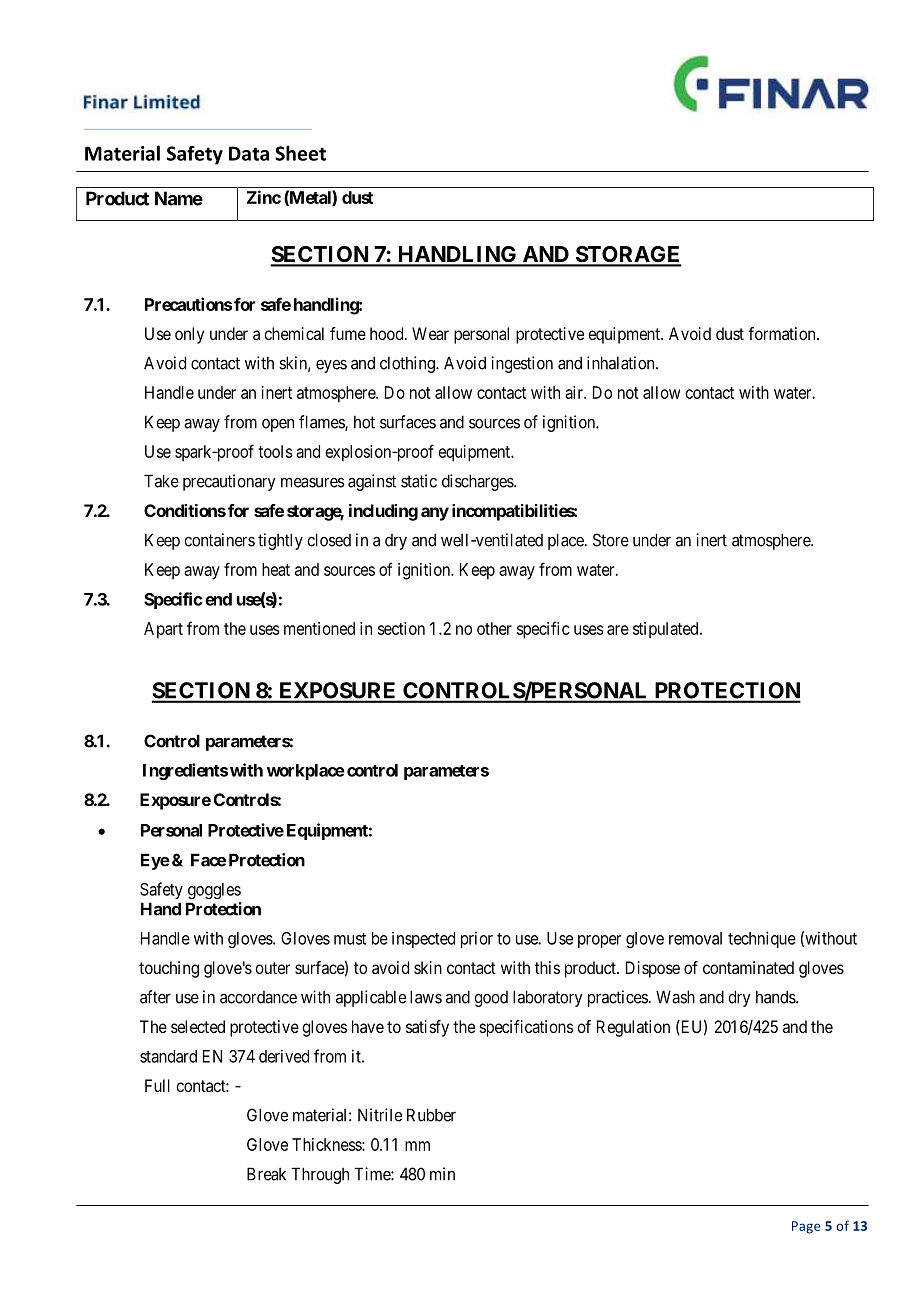 The height and width of the image is (1308, 924). I want to click on Data, so click(249, 153).
